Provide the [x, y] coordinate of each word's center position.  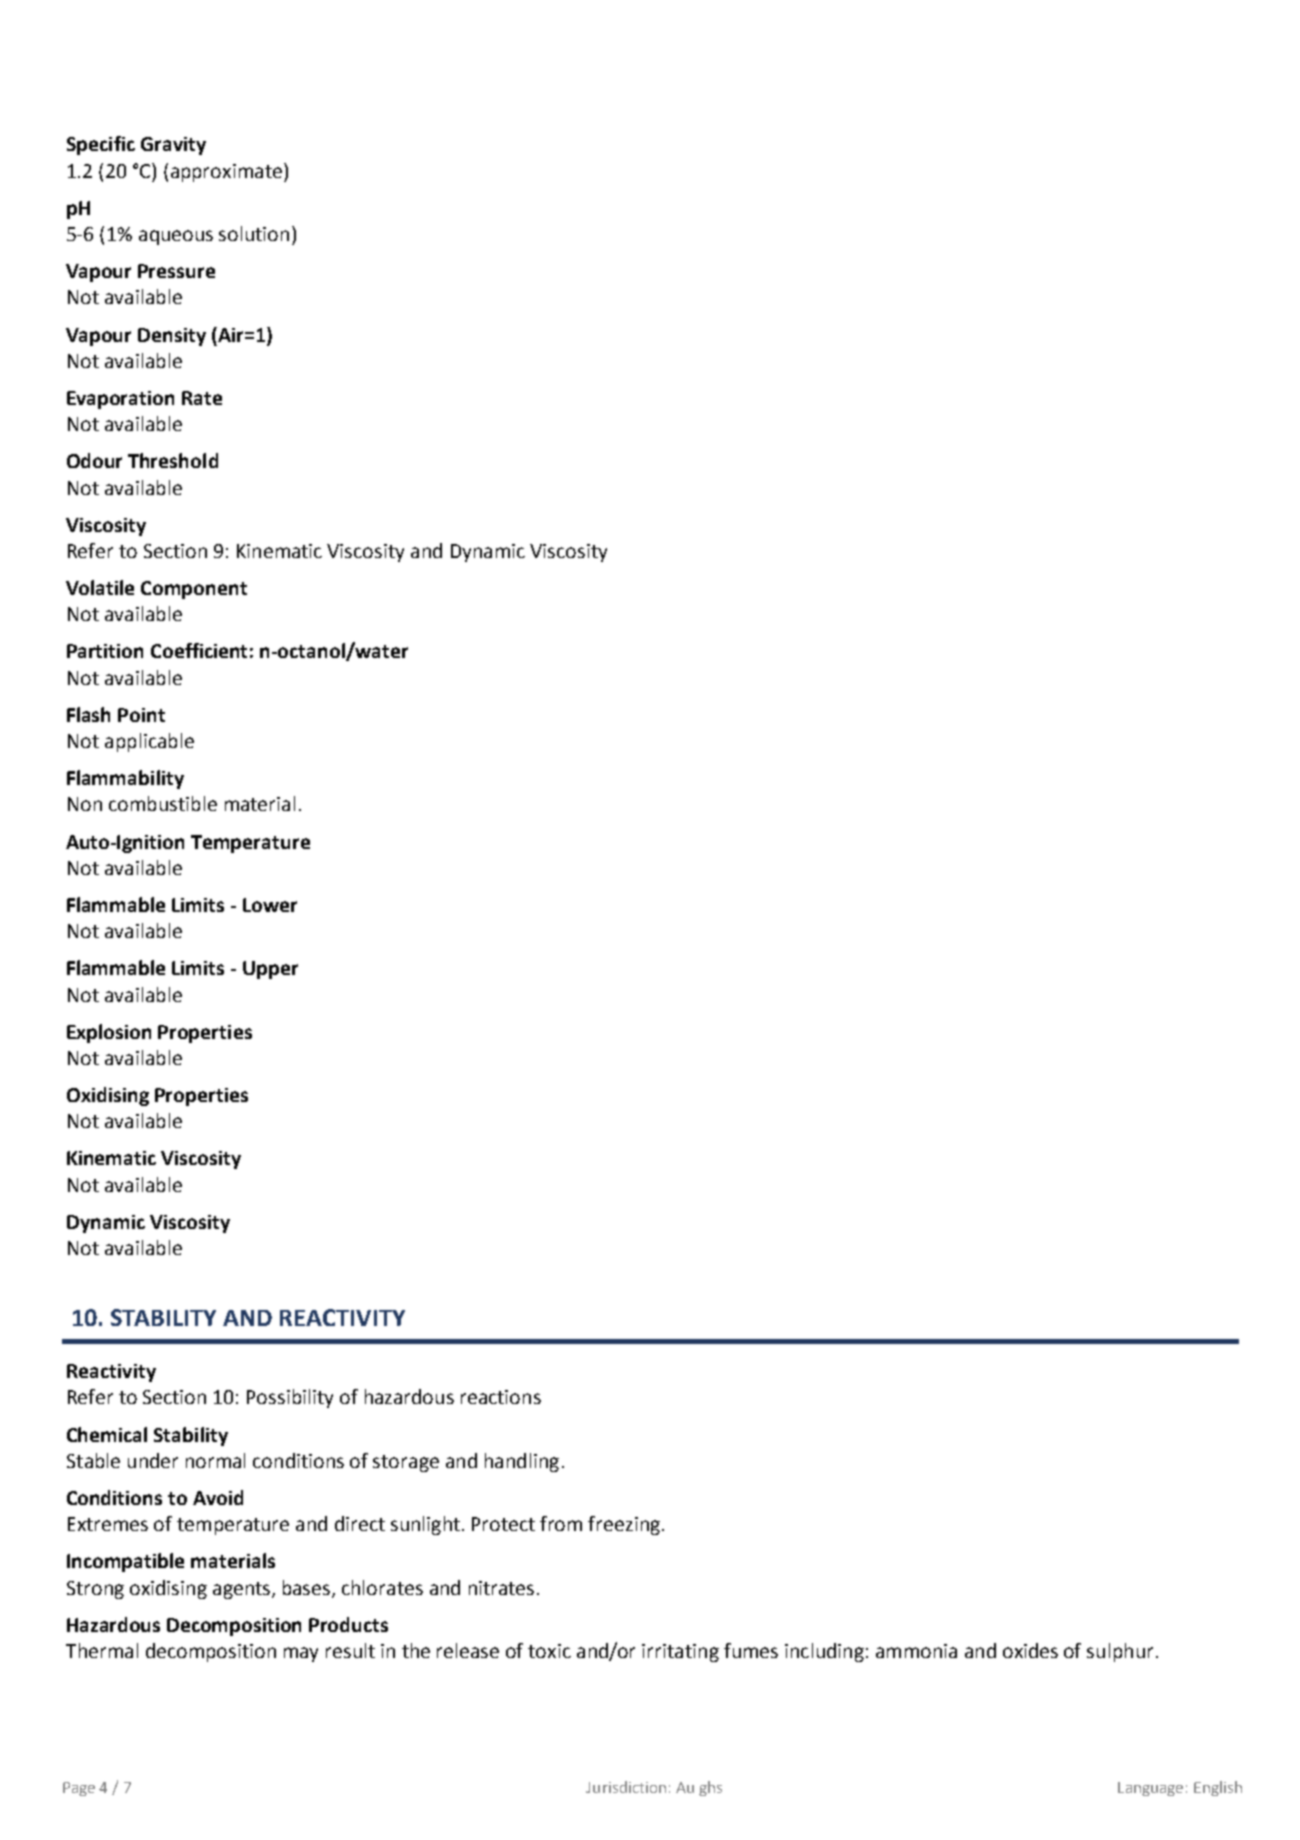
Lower [270, 905]
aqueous [176, 237]
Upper [270, 970]
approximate [226, 173]
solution [254, 233]
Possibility [290, 1398]
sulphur [1120, 1652]
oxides [1030, 1650]
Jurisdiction [626, 1787]
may [301, 1654]
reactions [501, 1397]
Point [141, 715]
